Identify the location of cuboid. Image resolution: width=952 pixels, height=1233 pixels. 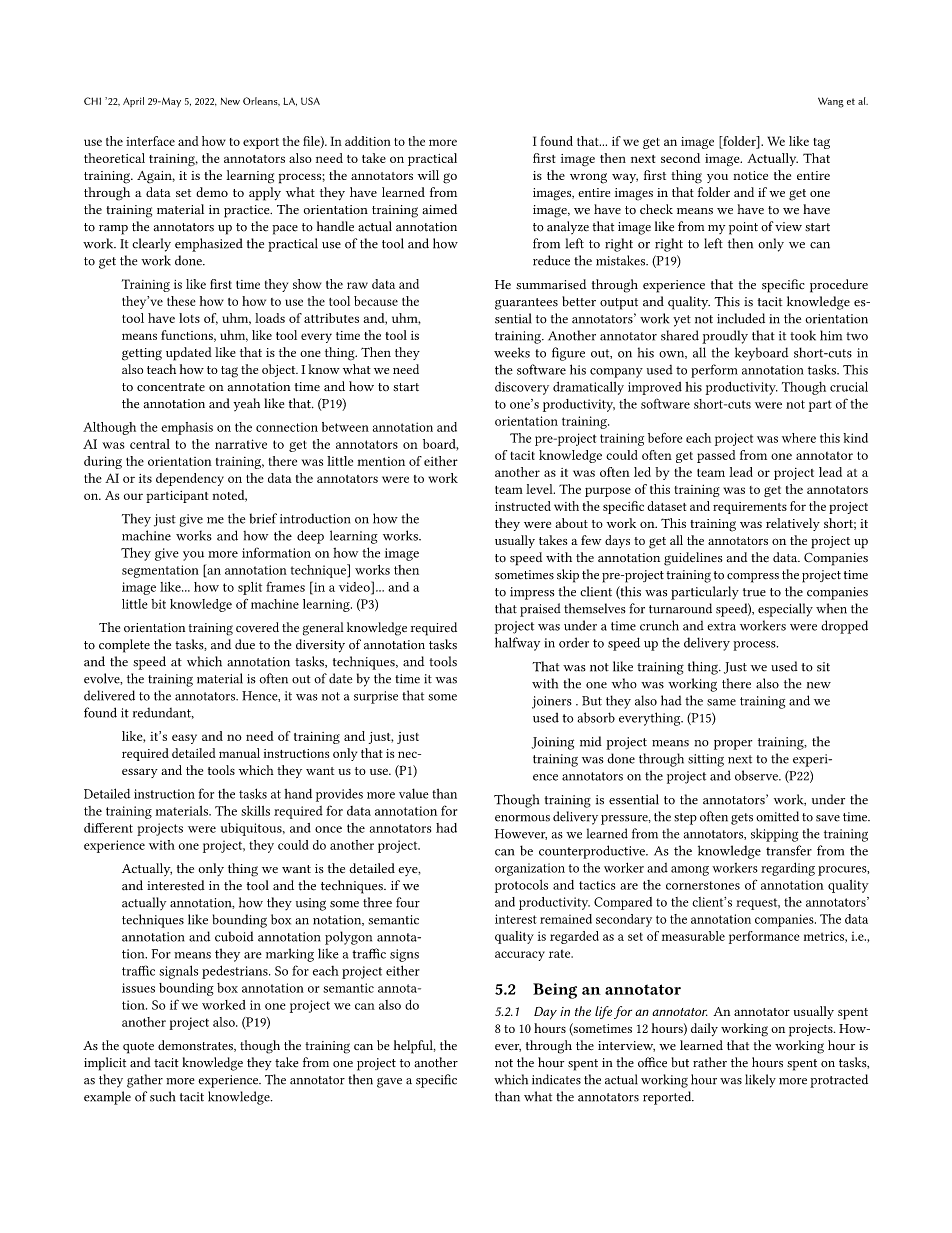
(234, 936).
